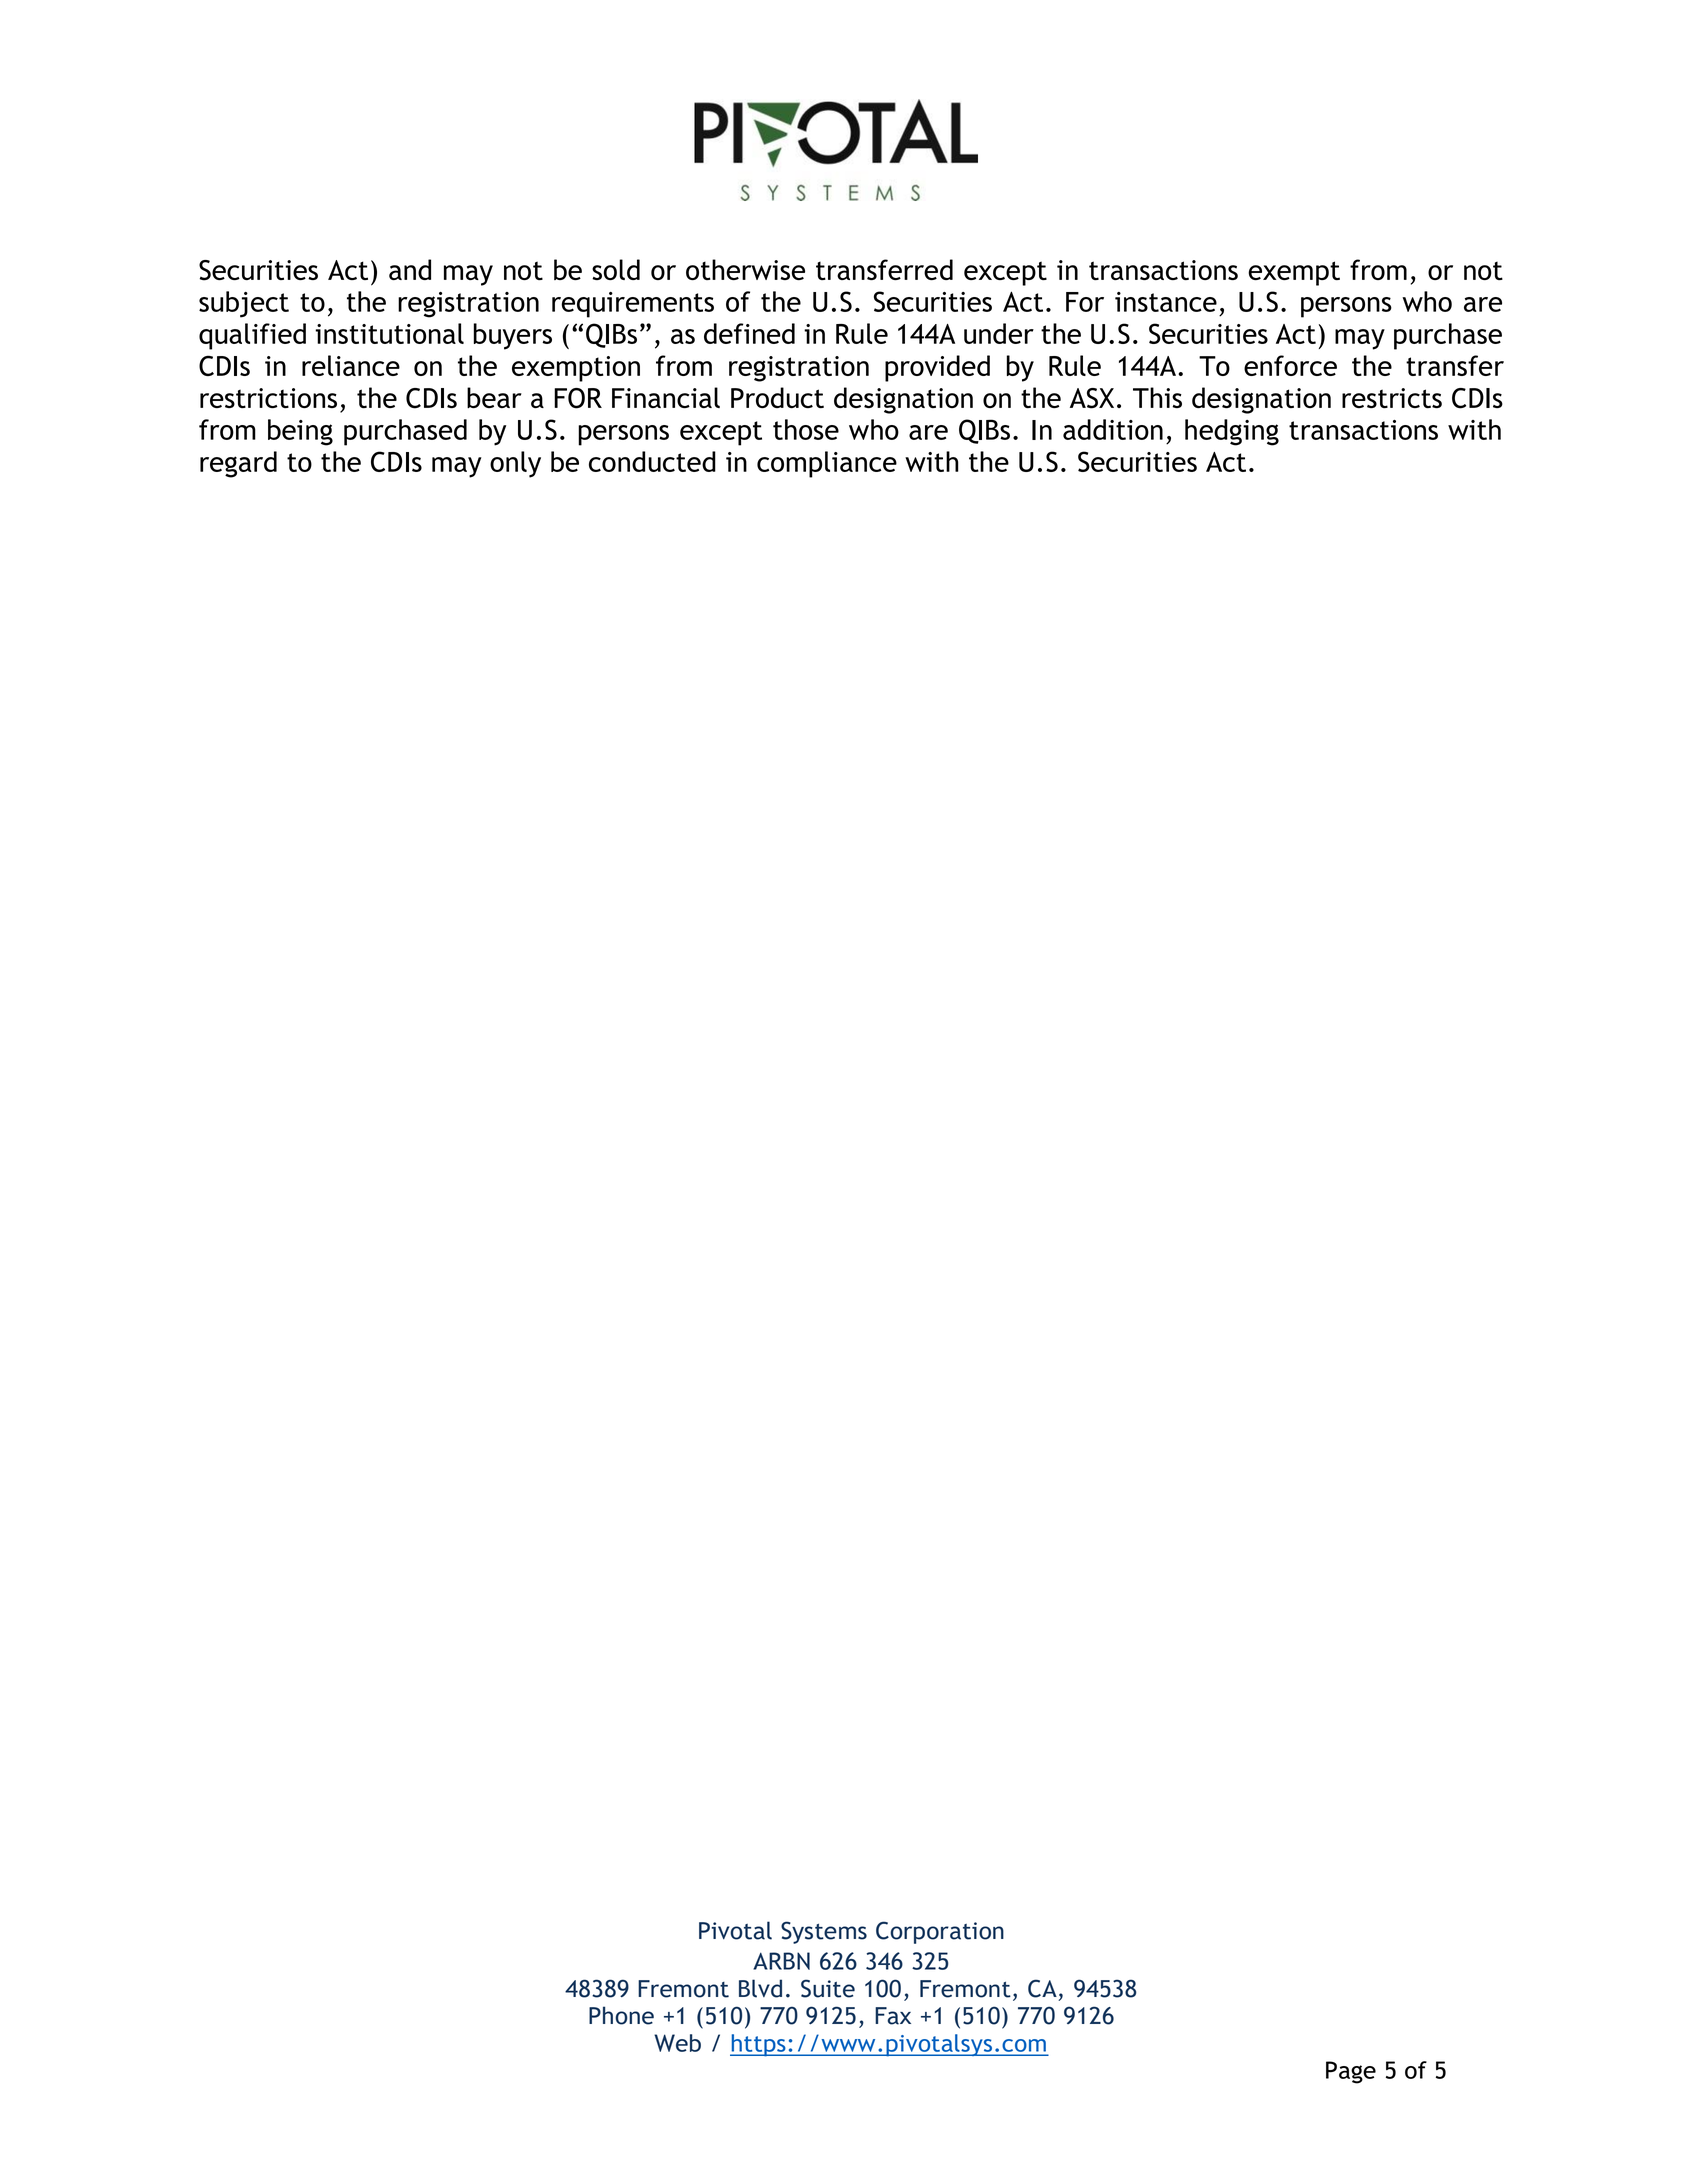 The height and width of the page is (2183, 1687). Describe the element at coordinates (621, 2015) in the page. I see `Phone` at that location.
